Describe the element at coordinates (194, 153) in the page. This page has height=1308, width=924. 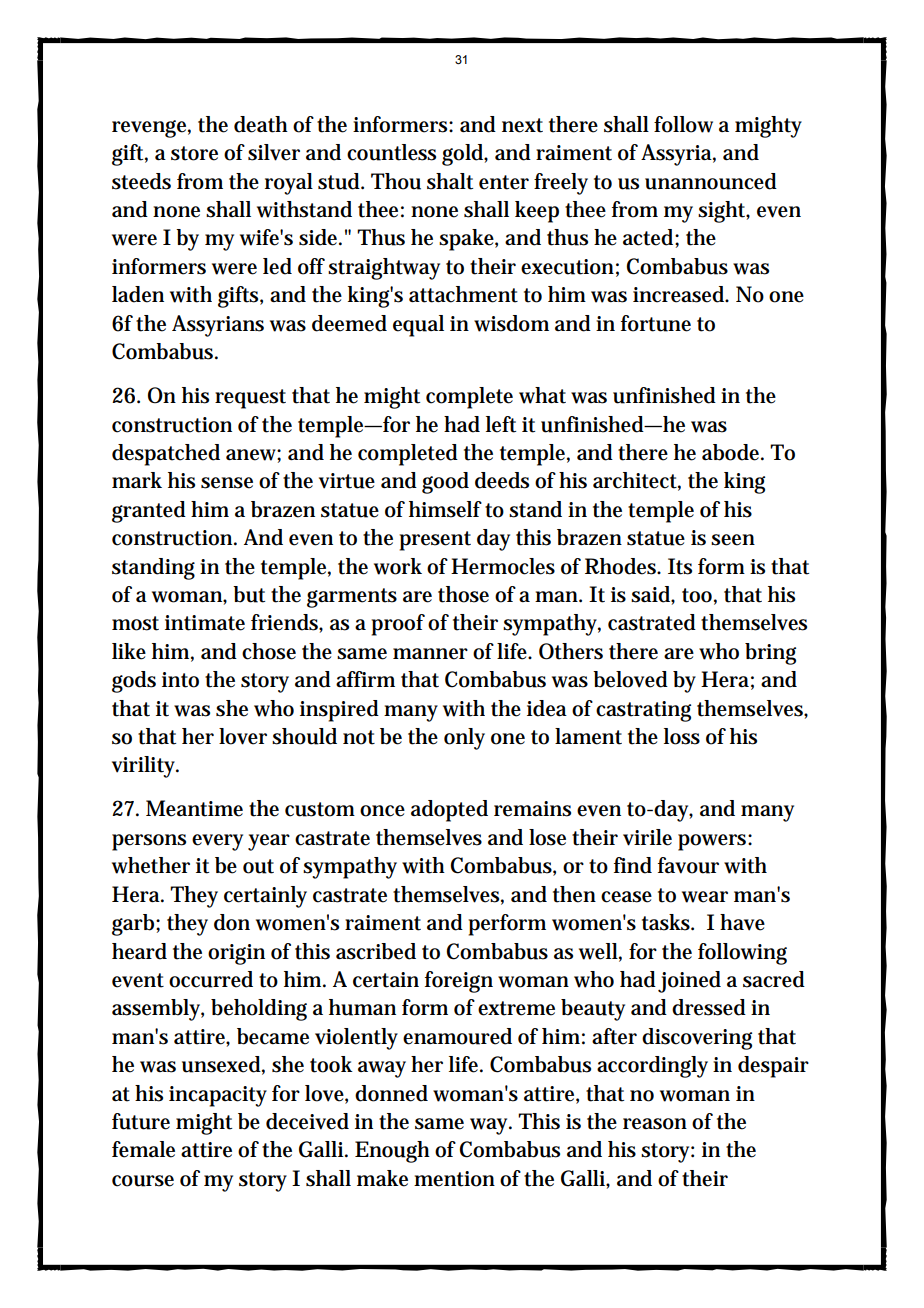
I see `store` at that location.
